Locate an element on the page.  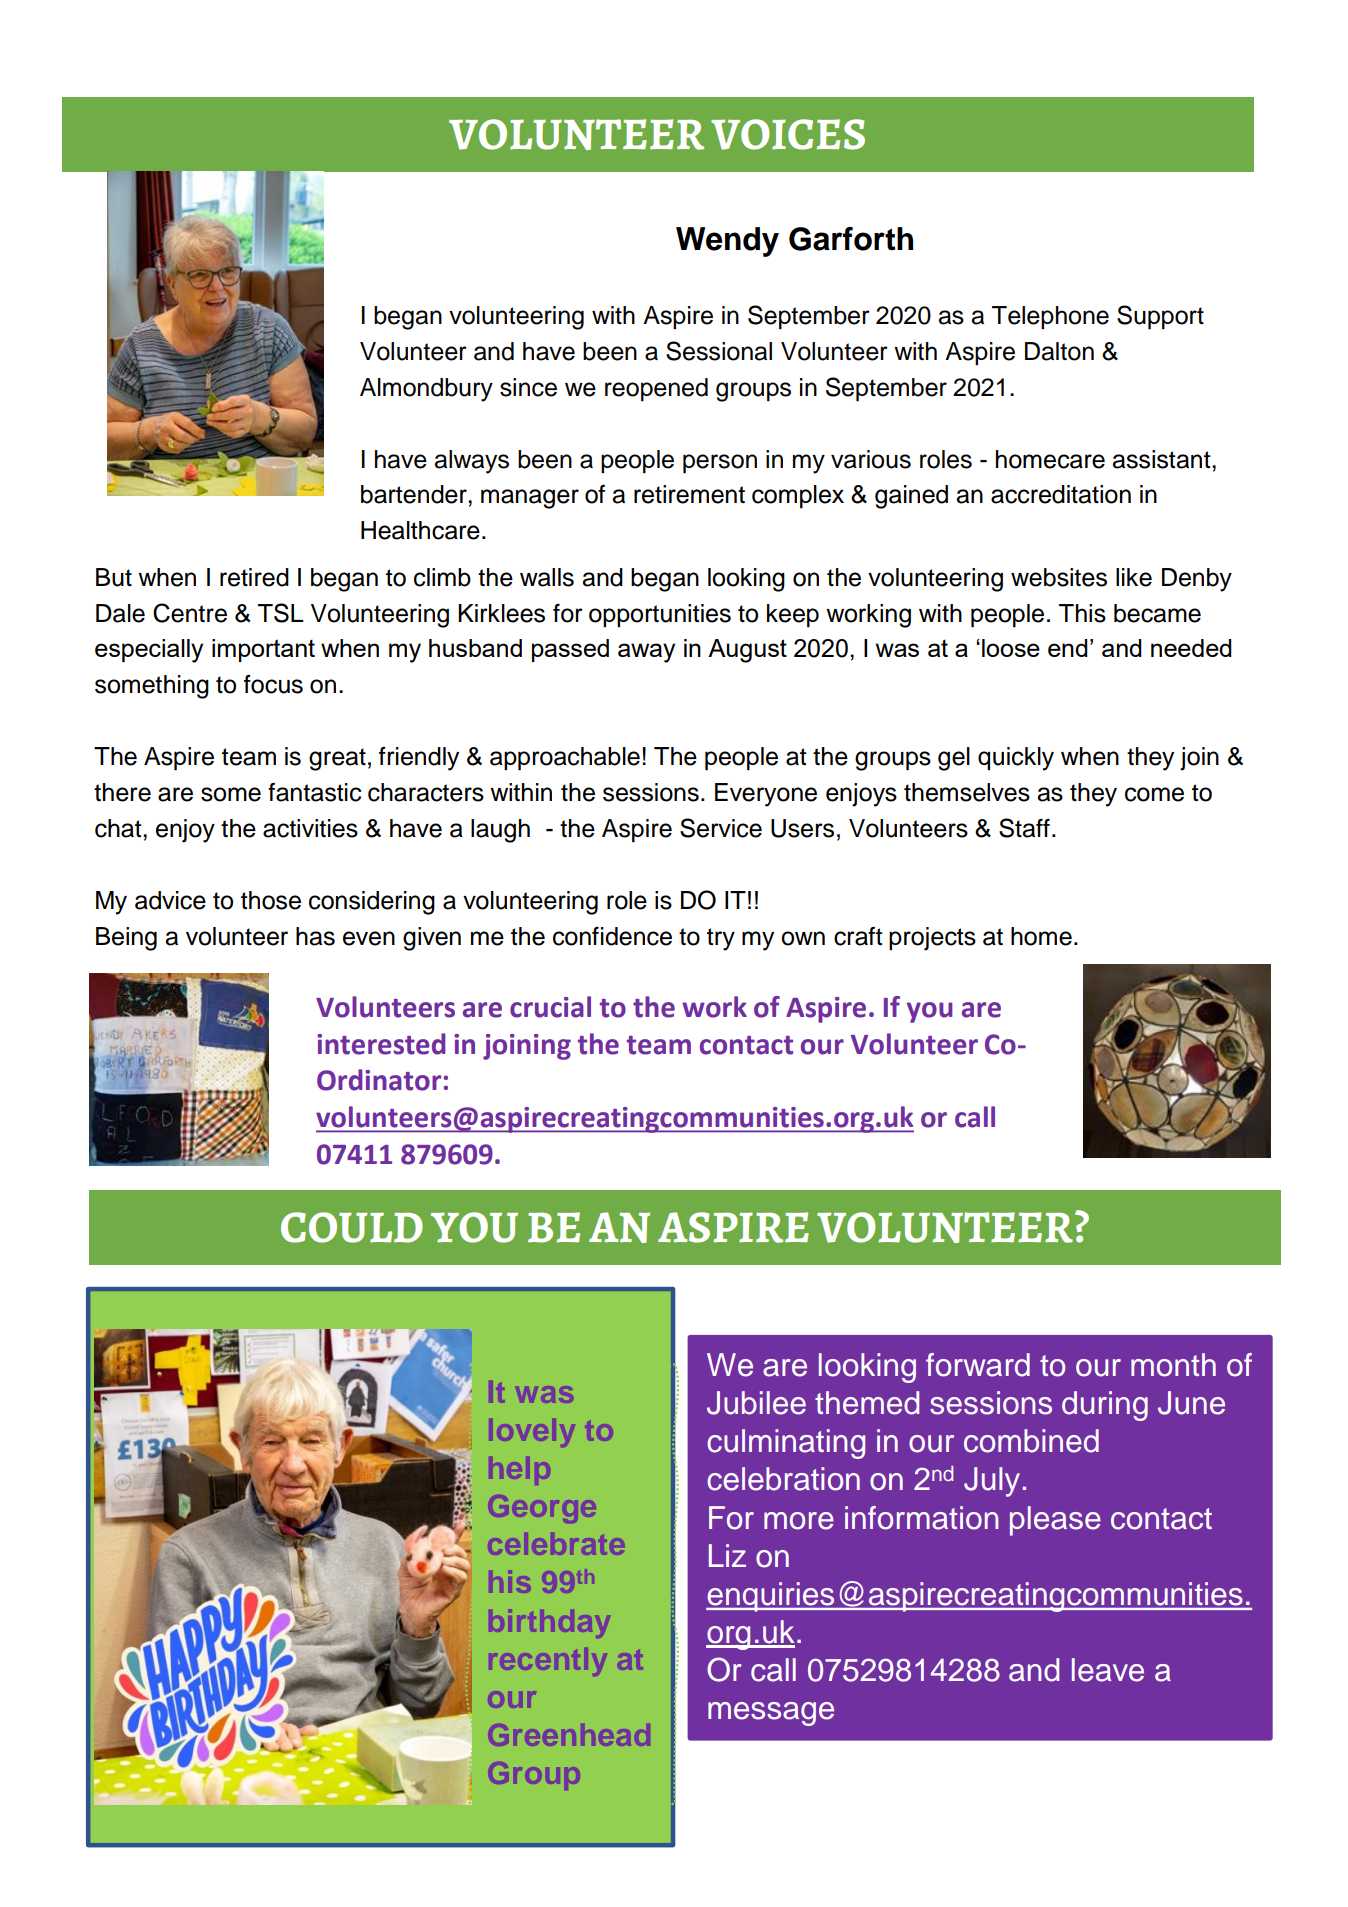
websites is located at coordinates (1059, 577).
